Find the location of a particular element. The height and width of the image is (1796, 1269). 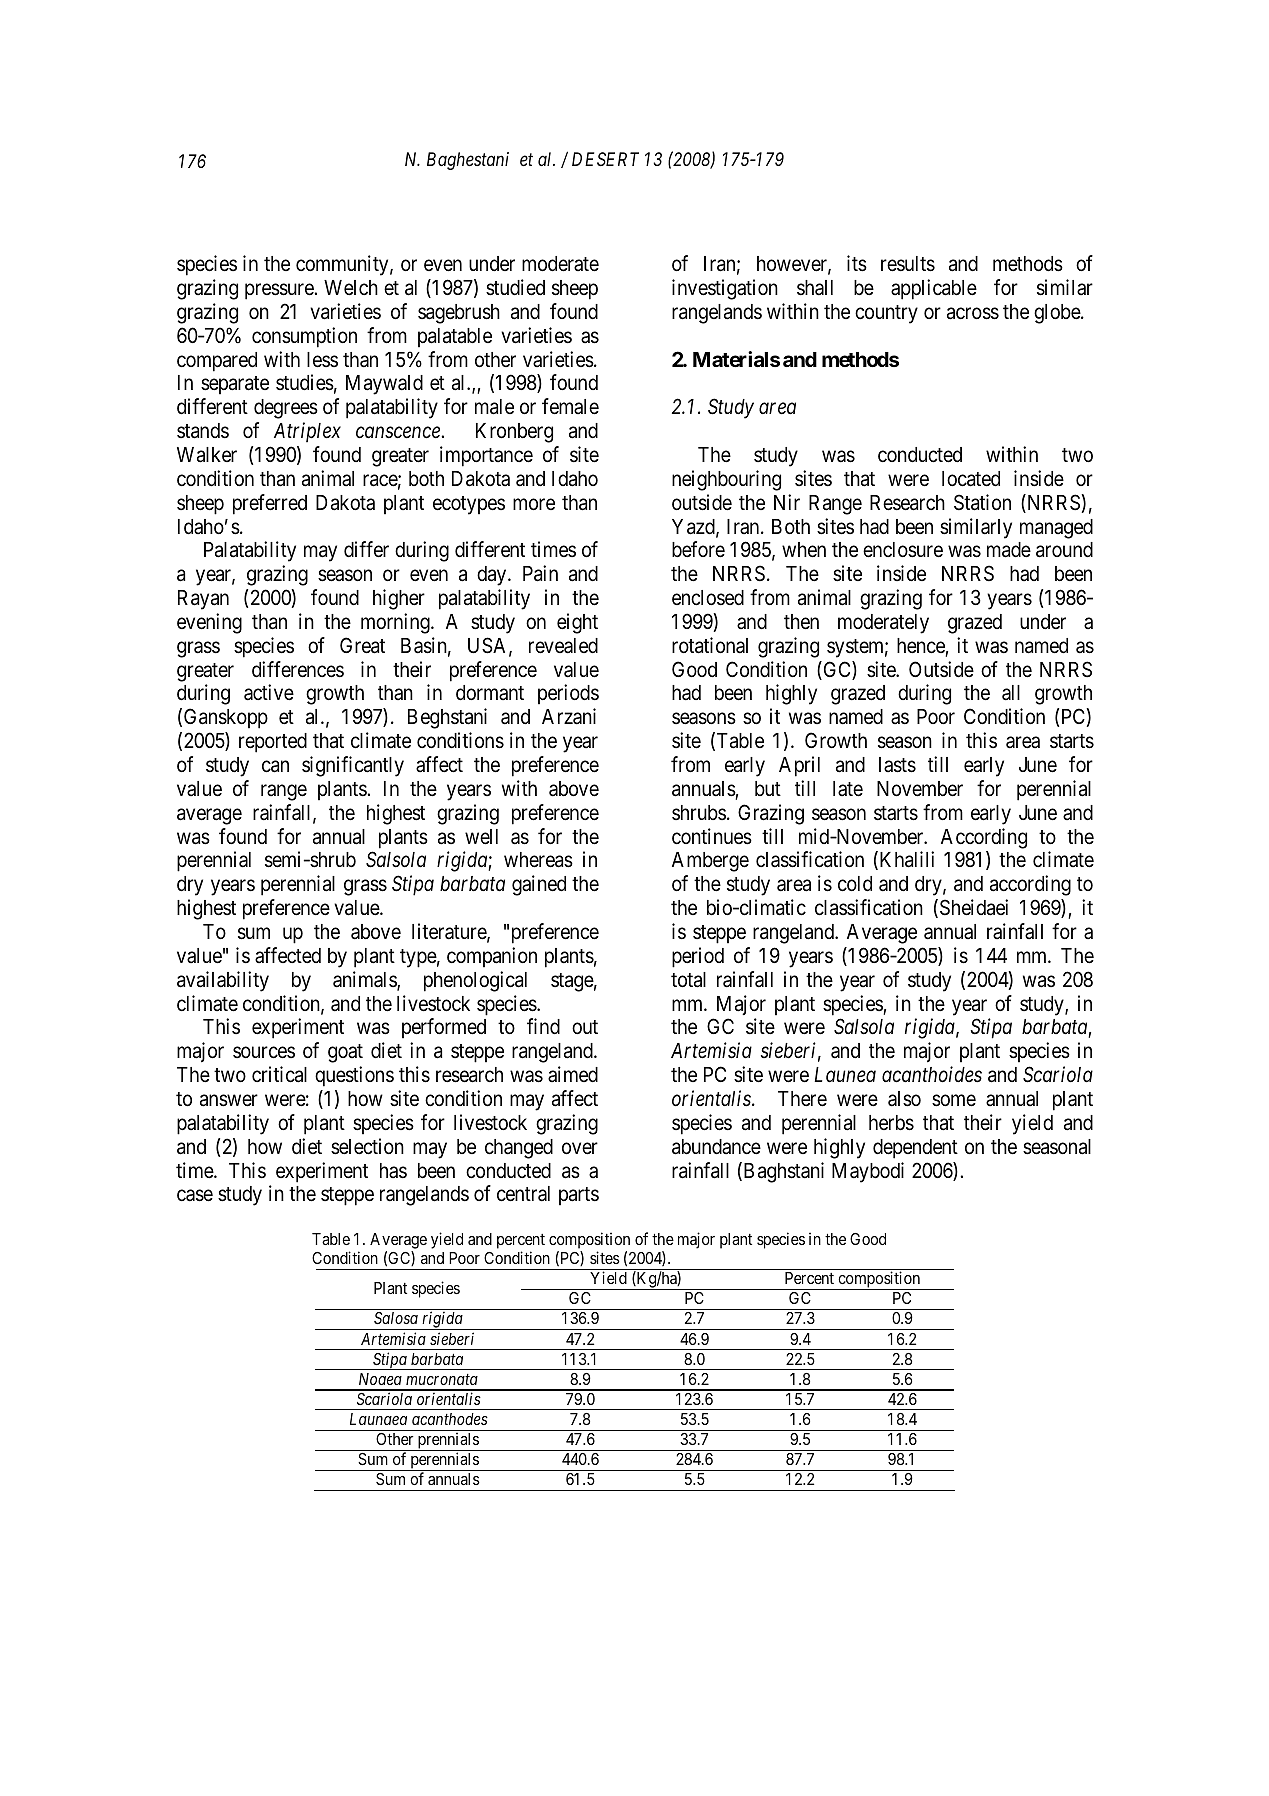

then is located at coordinates (801, 622).
